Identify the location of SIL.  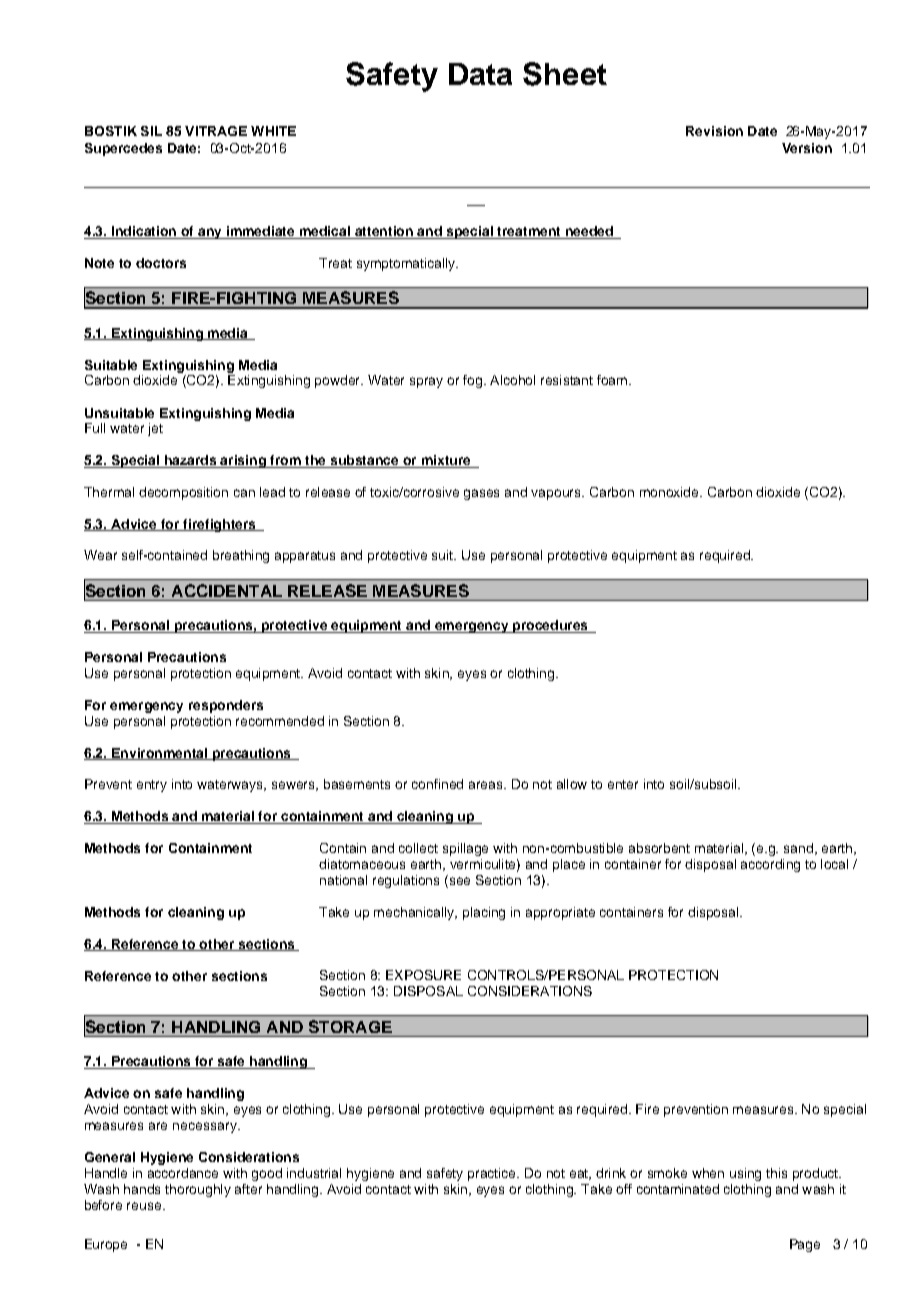
(151, 131).
